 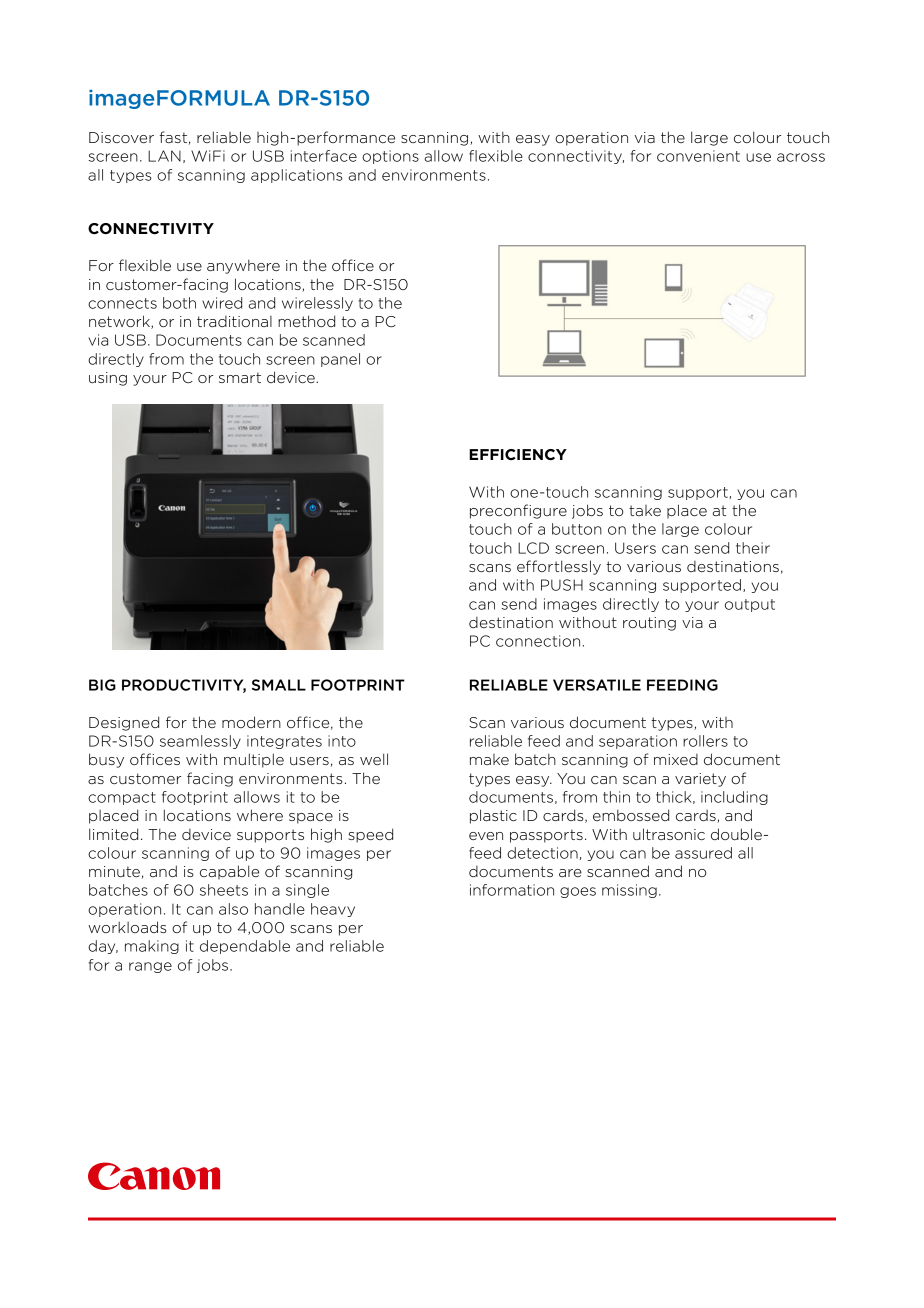 What do you see at coordinates (390, 157) in the document?
I see `options` at bounding box center [390, 157].
